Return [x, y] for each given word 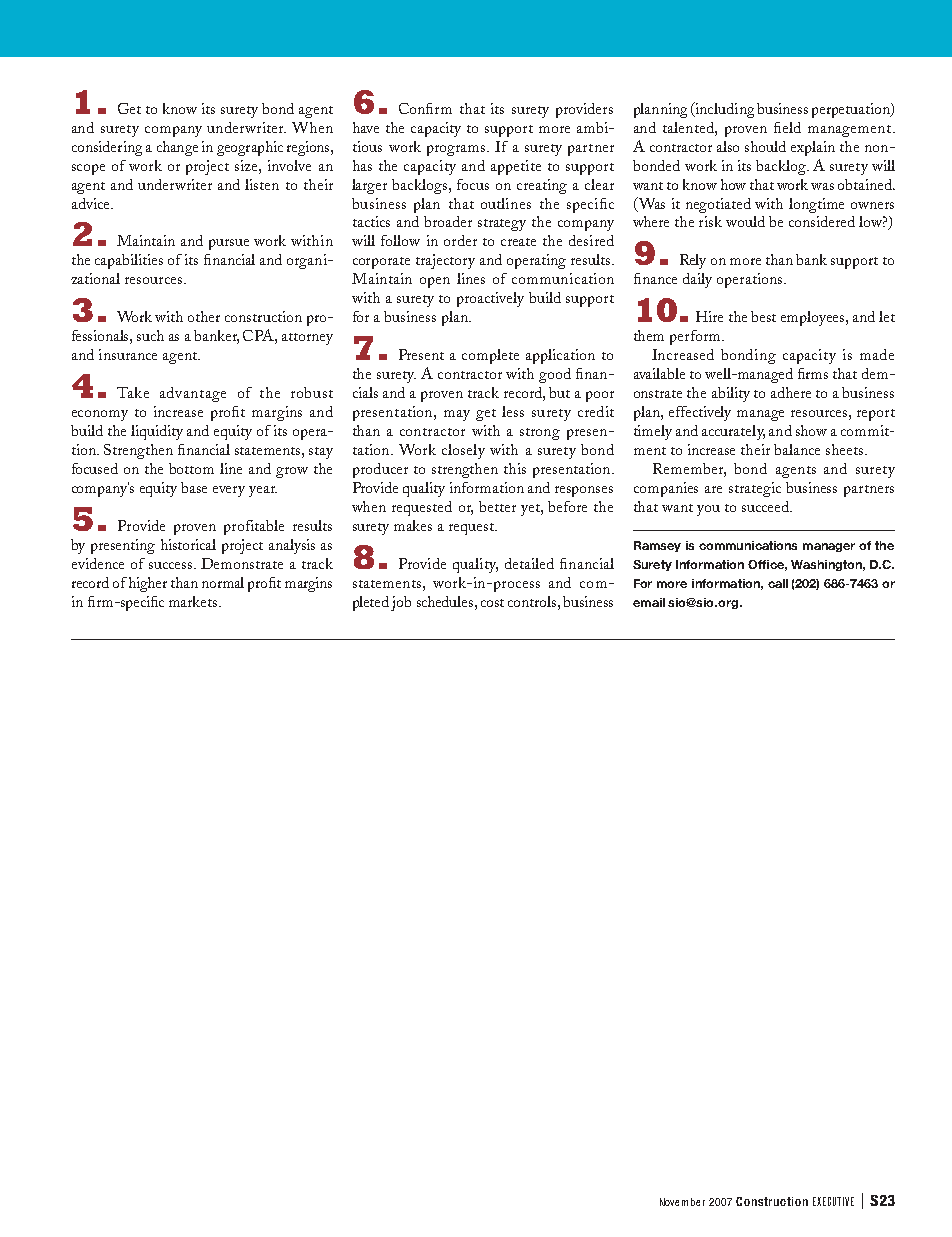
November [682, 1202]
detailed [529, 563]
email [649, 602]
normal [223, 582]
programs [457, 150]
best [763, 316]
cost [492, 603]
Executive [833, 1201]
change [177, 148]
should [765, 146]
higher [148, 584]
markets [194, 601]
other [204, 316]
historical [188, 544]
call [778, 583]
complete [490, 356]
